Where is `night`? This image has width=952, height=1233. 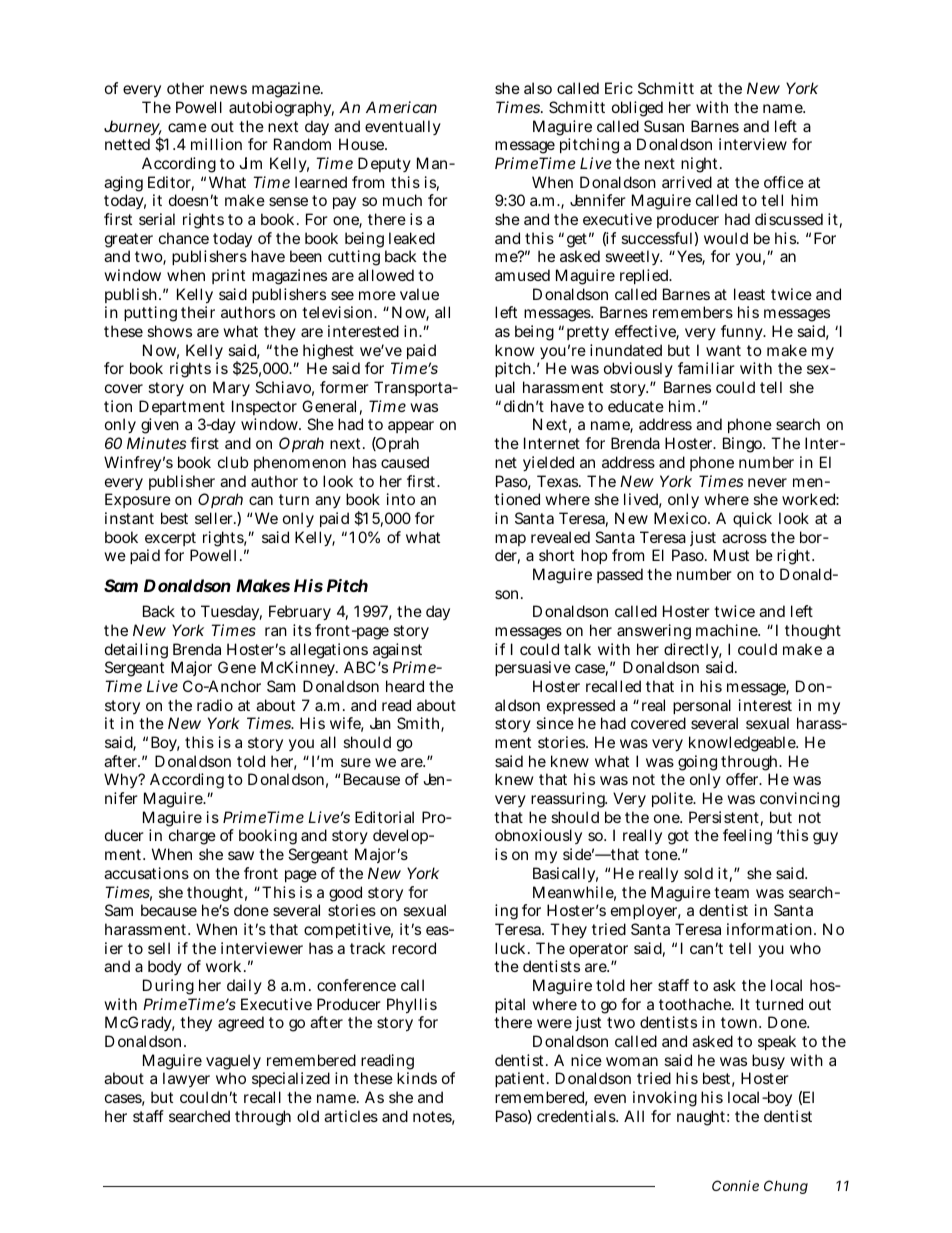
night is located at coordinates (701, 165).
